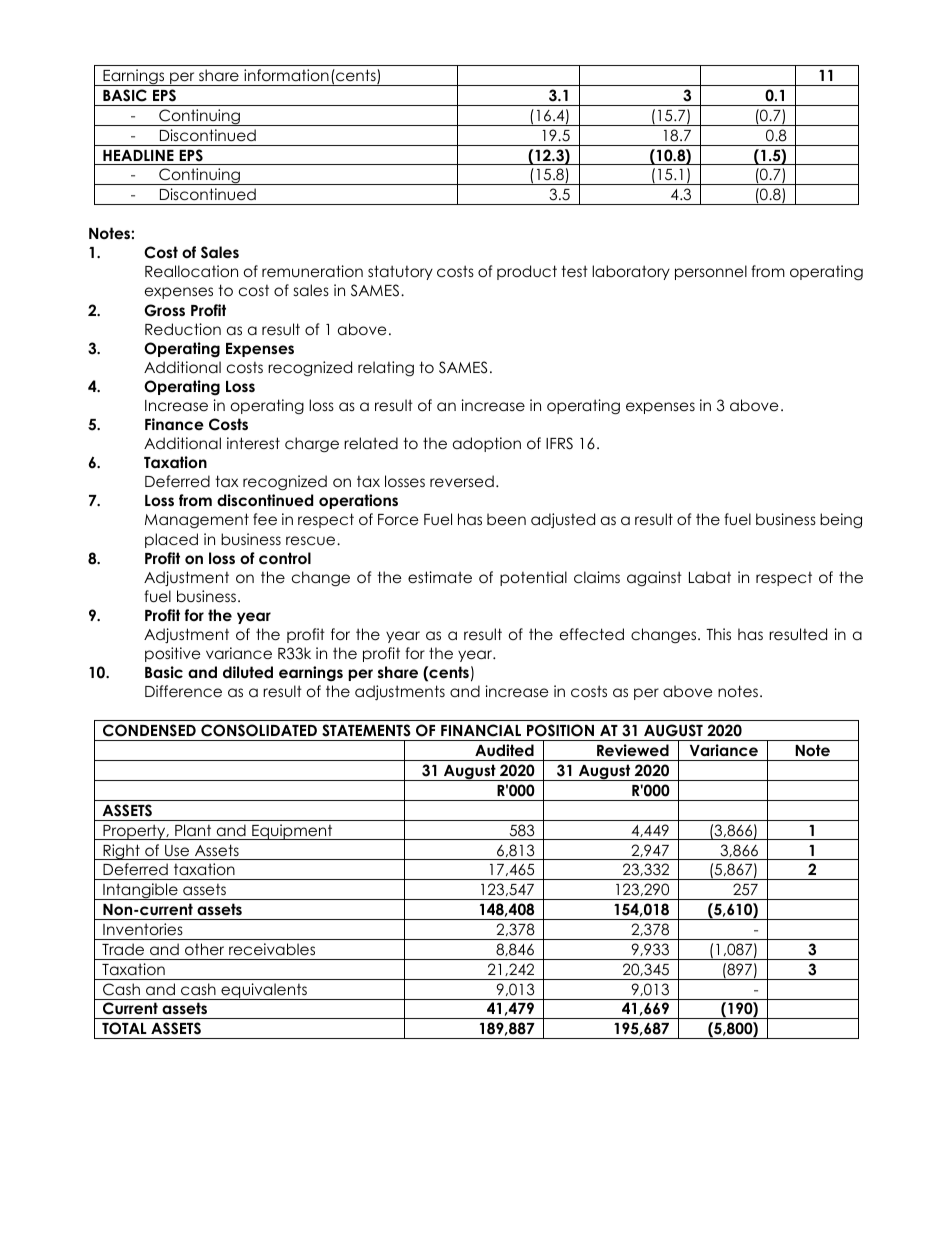 This image has width=952, height=1233. Describe the element at coordinates (633, 750) in the image. I see `Reviewed` at that location.
